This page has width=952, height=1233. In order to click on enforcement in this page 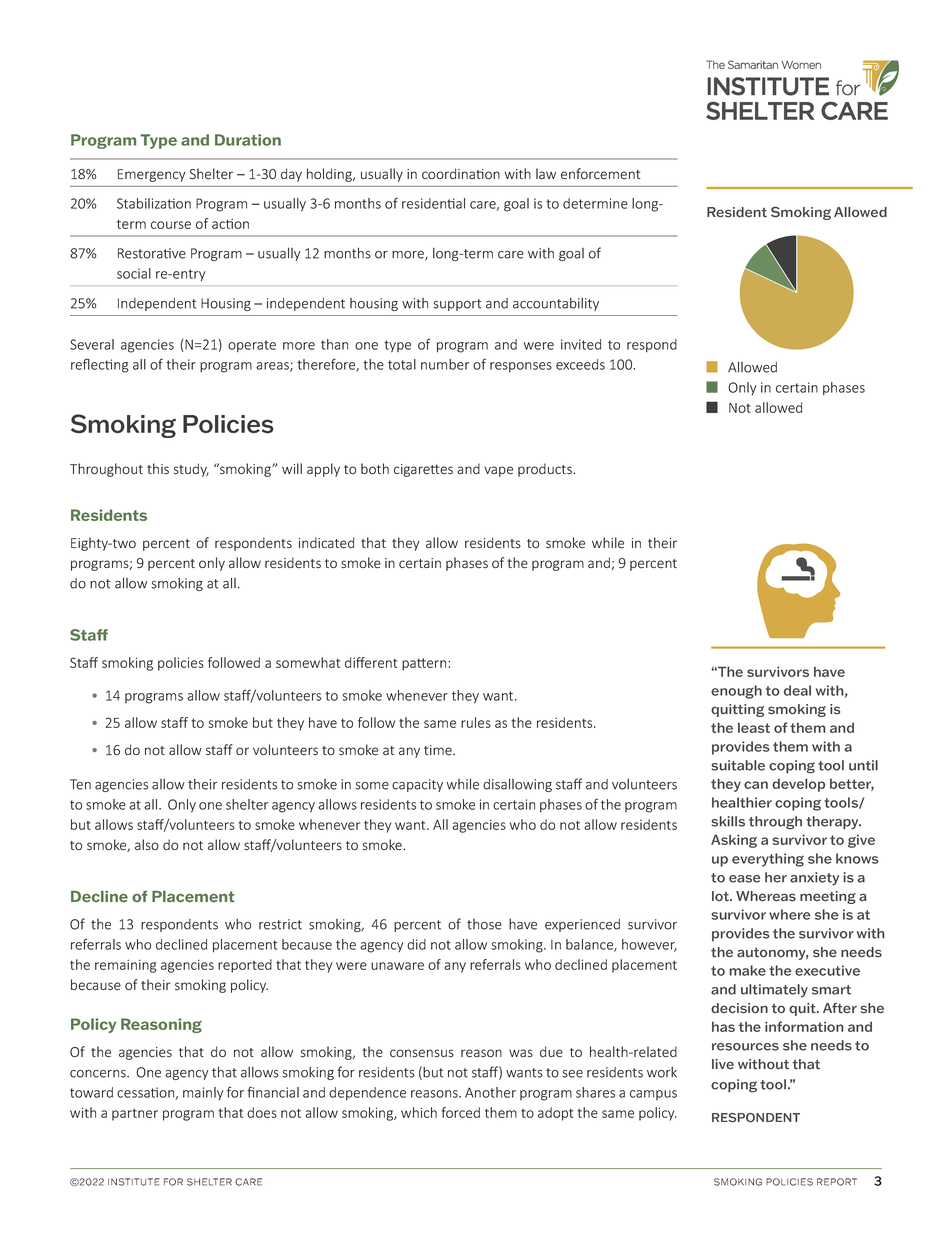, I will do `click(600, 174)`.
